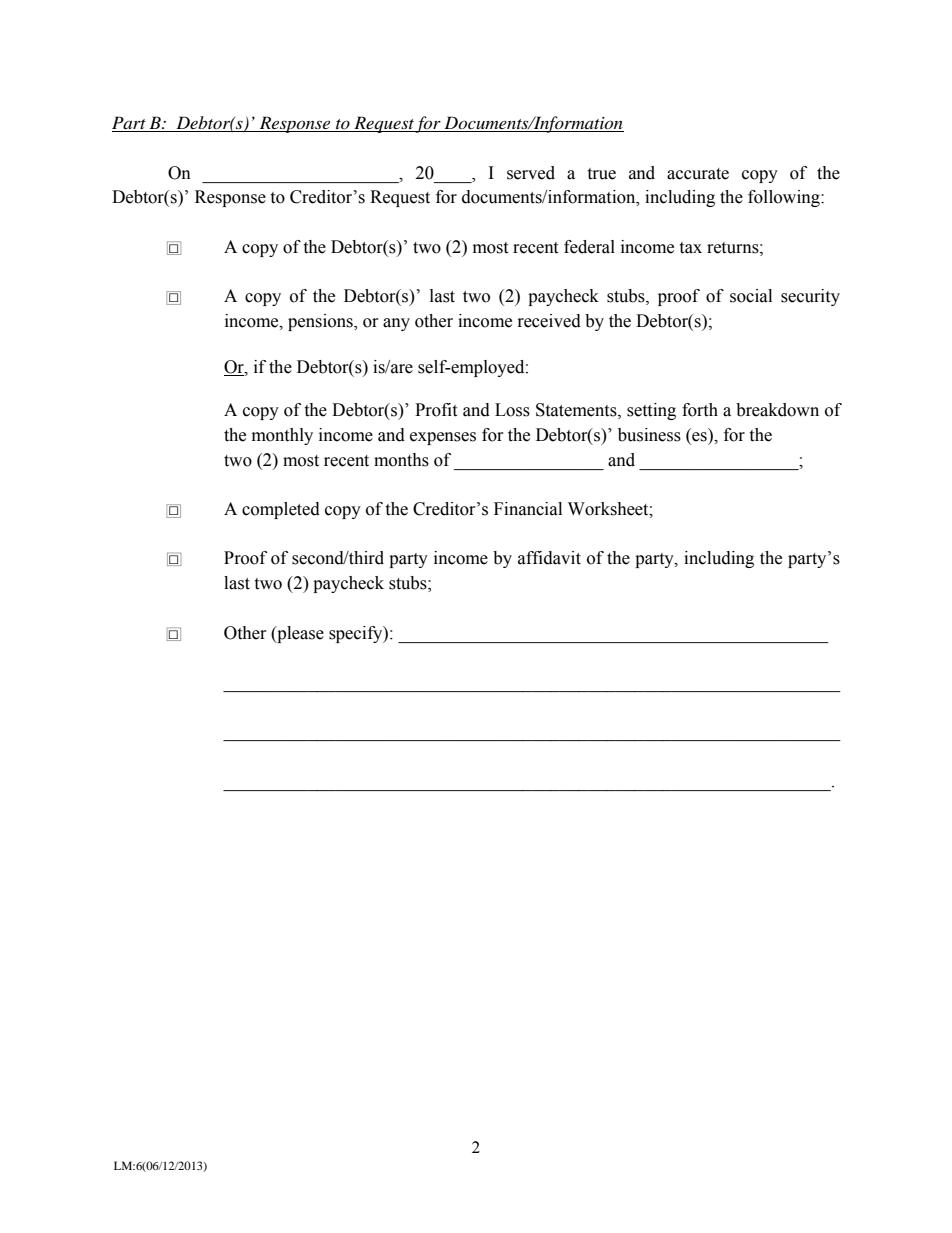 This screenshot has height=1233, width=952. Describe the element at coordinates (601, 174) in the screenshot. I see `true` at that location.
